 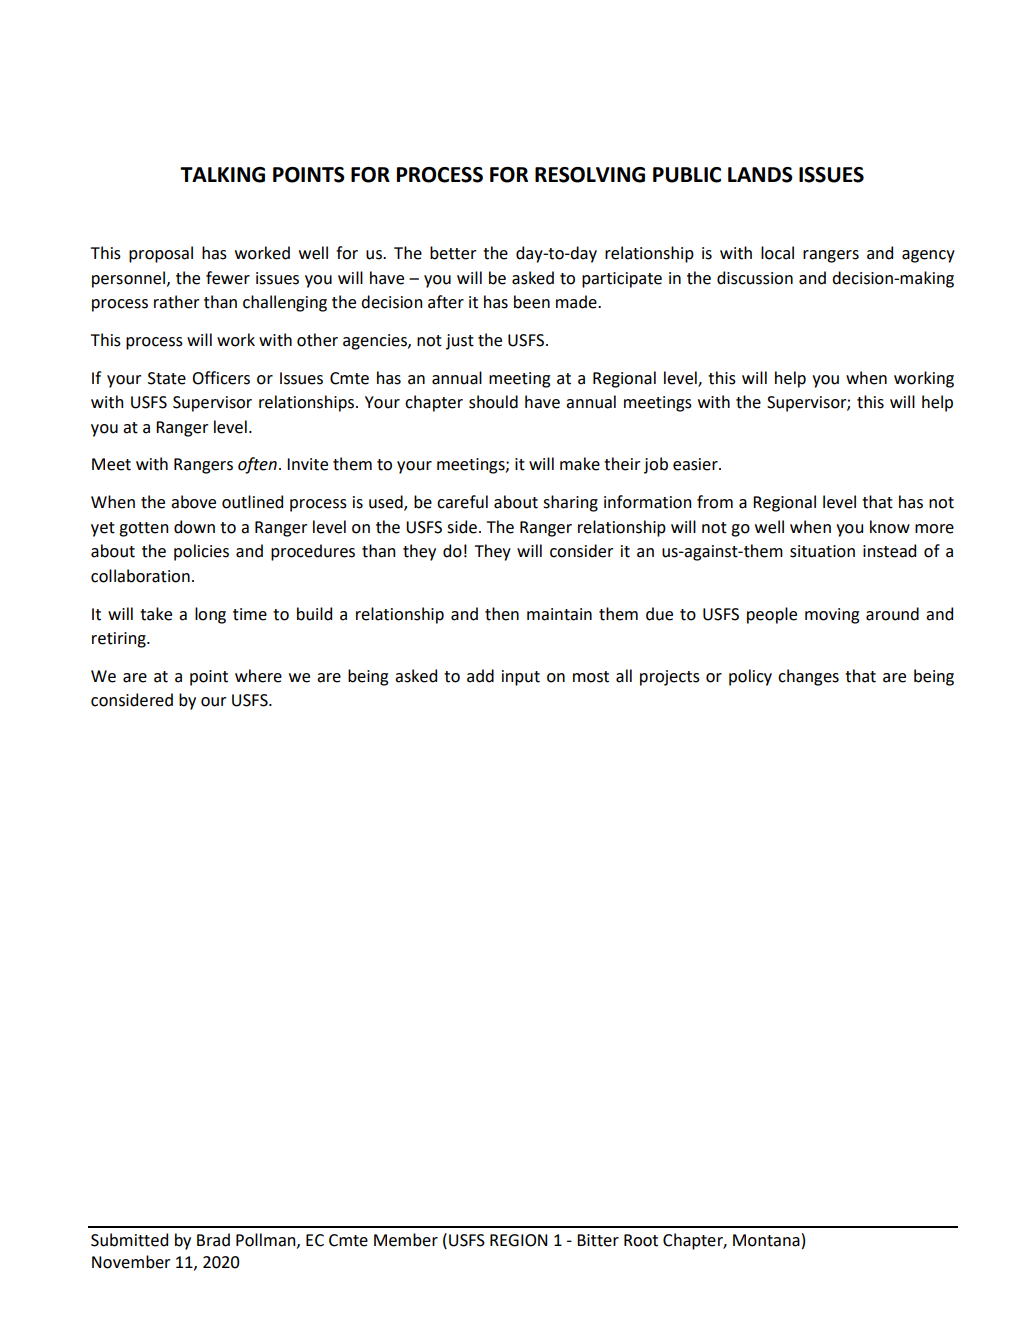 What do you see at coordinates (213, 1240) in the screenshot?
I see `Brad` at bounding box center [213, 1240].
